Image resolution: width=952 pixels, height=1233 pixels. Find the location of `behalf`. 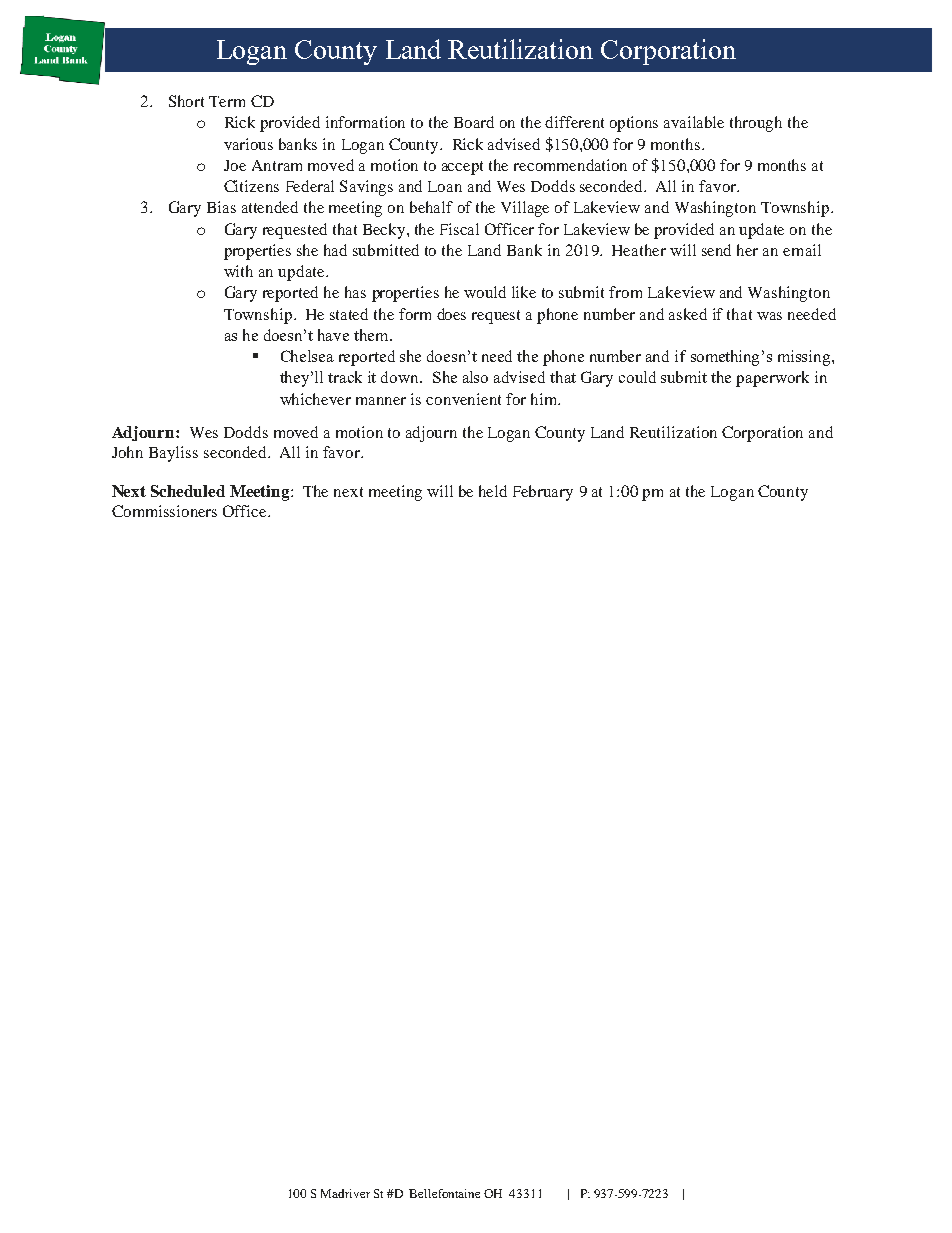

behalf is located at coordinates (431, 207).
